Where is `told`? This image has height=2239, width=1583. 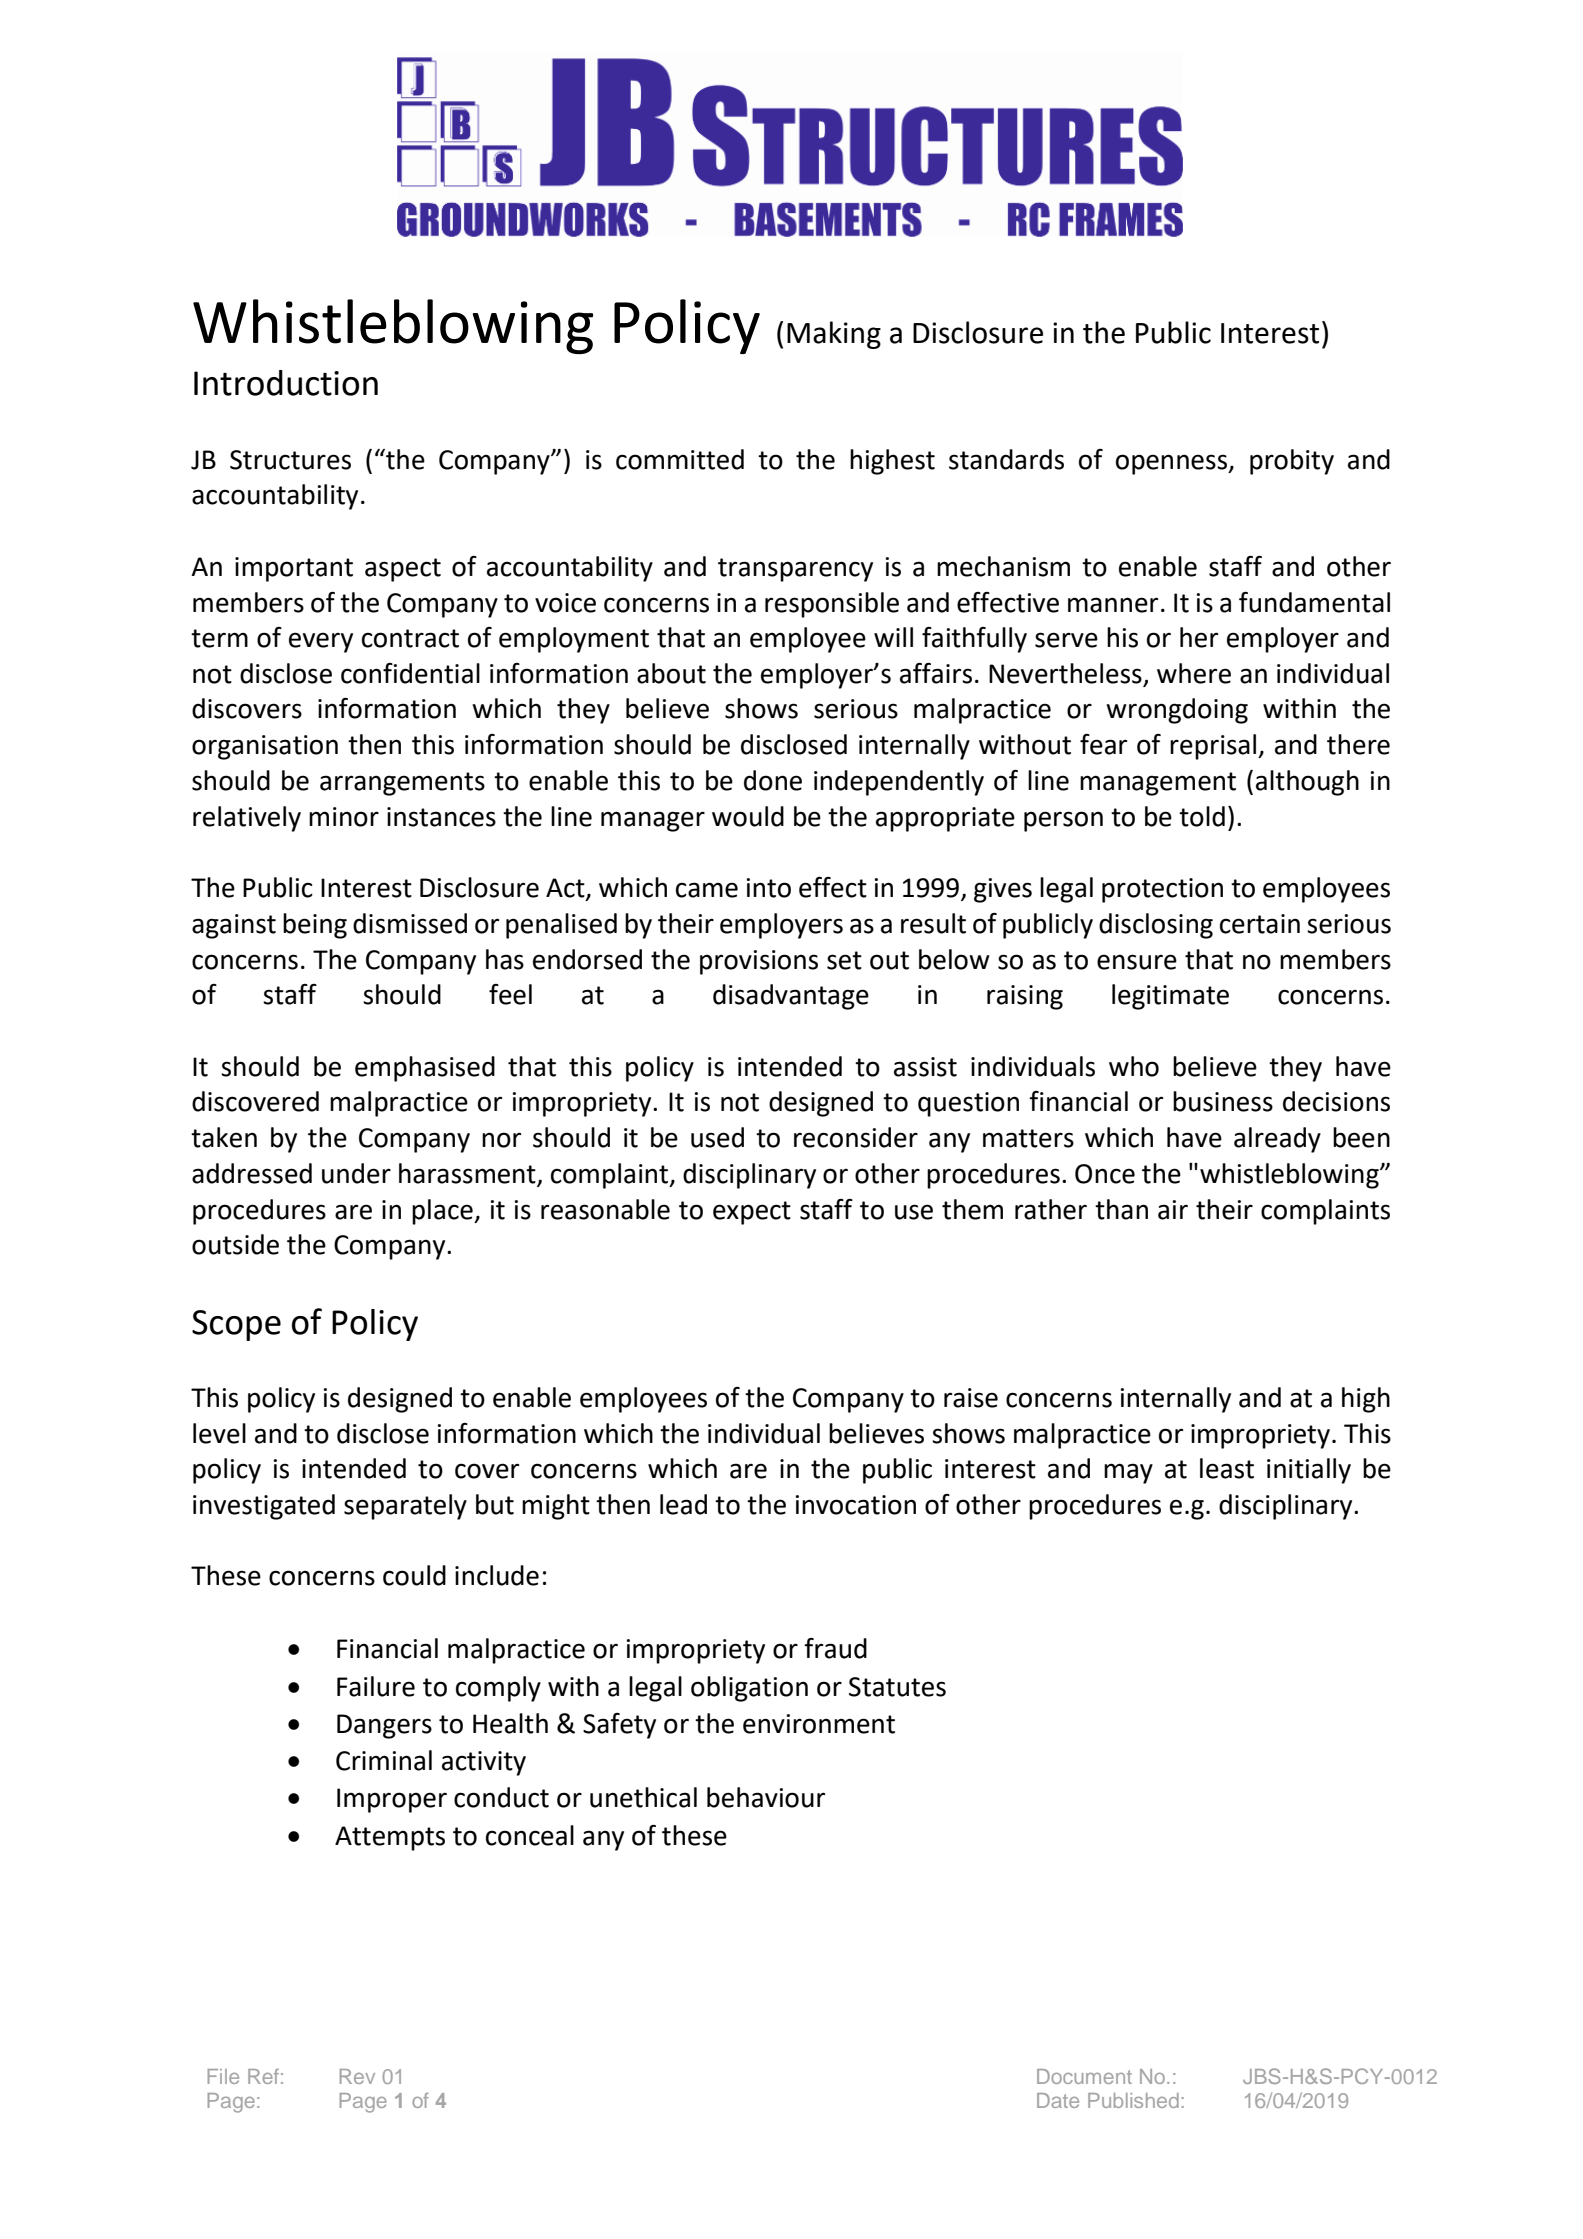 told is located at coordinates (1202, 816).
